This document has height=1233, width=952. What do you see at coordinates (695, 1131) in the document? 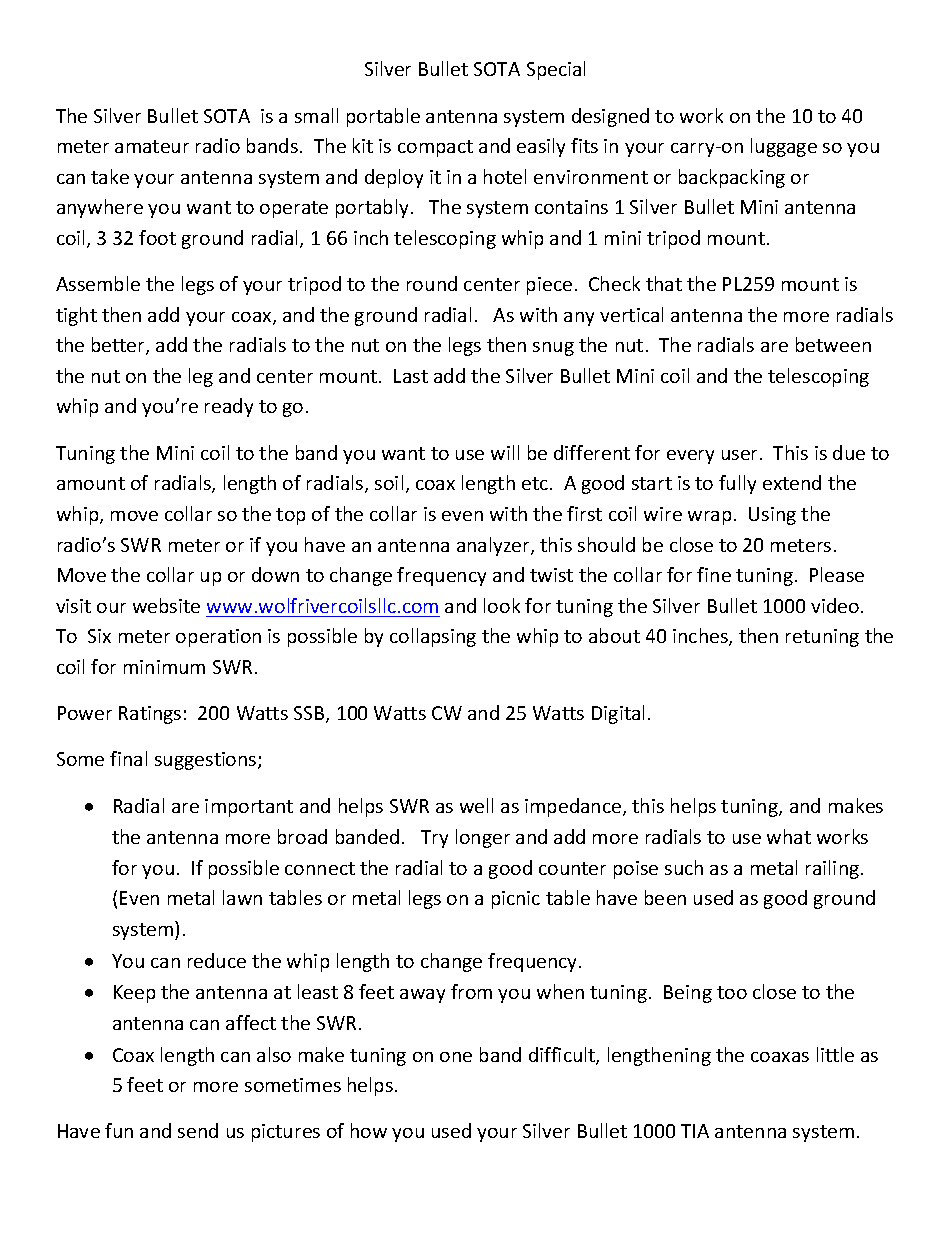
I see `TIA` at bounding box center [695, 1131].
